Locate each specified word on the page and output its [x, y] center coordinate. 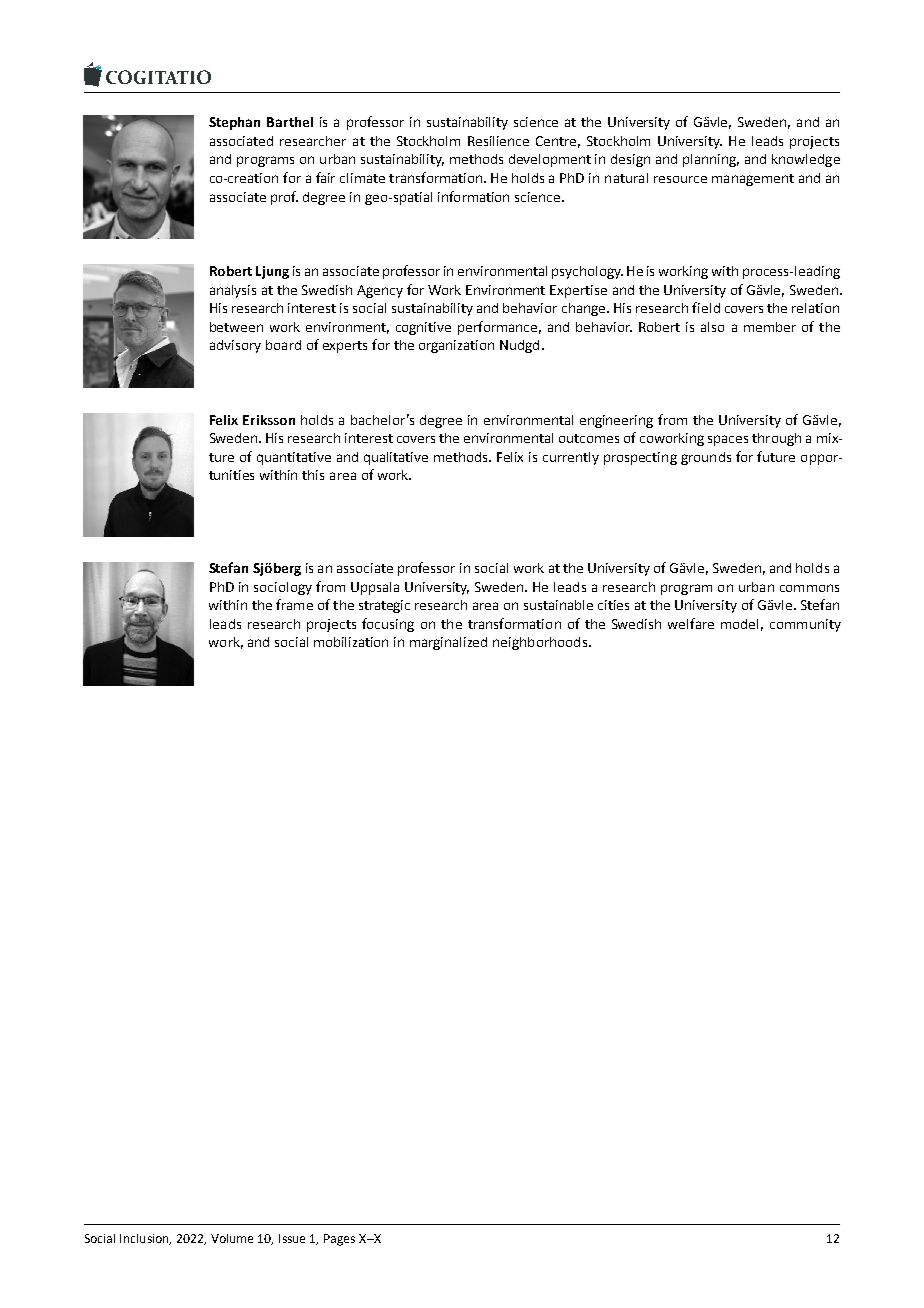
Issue [292, 1238]
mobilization [351, 642]
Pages [339, 1240]
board [283, 345]
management [753, 180]
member [770, 327]
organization [456, 346]
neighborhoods [540, 643]
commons [809, 588]
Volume [232, 1238]
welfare [691, 623]
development [550, 160]
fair [325, 177]
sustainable [558, 605]
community [805, 625]
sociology [283, 588]
